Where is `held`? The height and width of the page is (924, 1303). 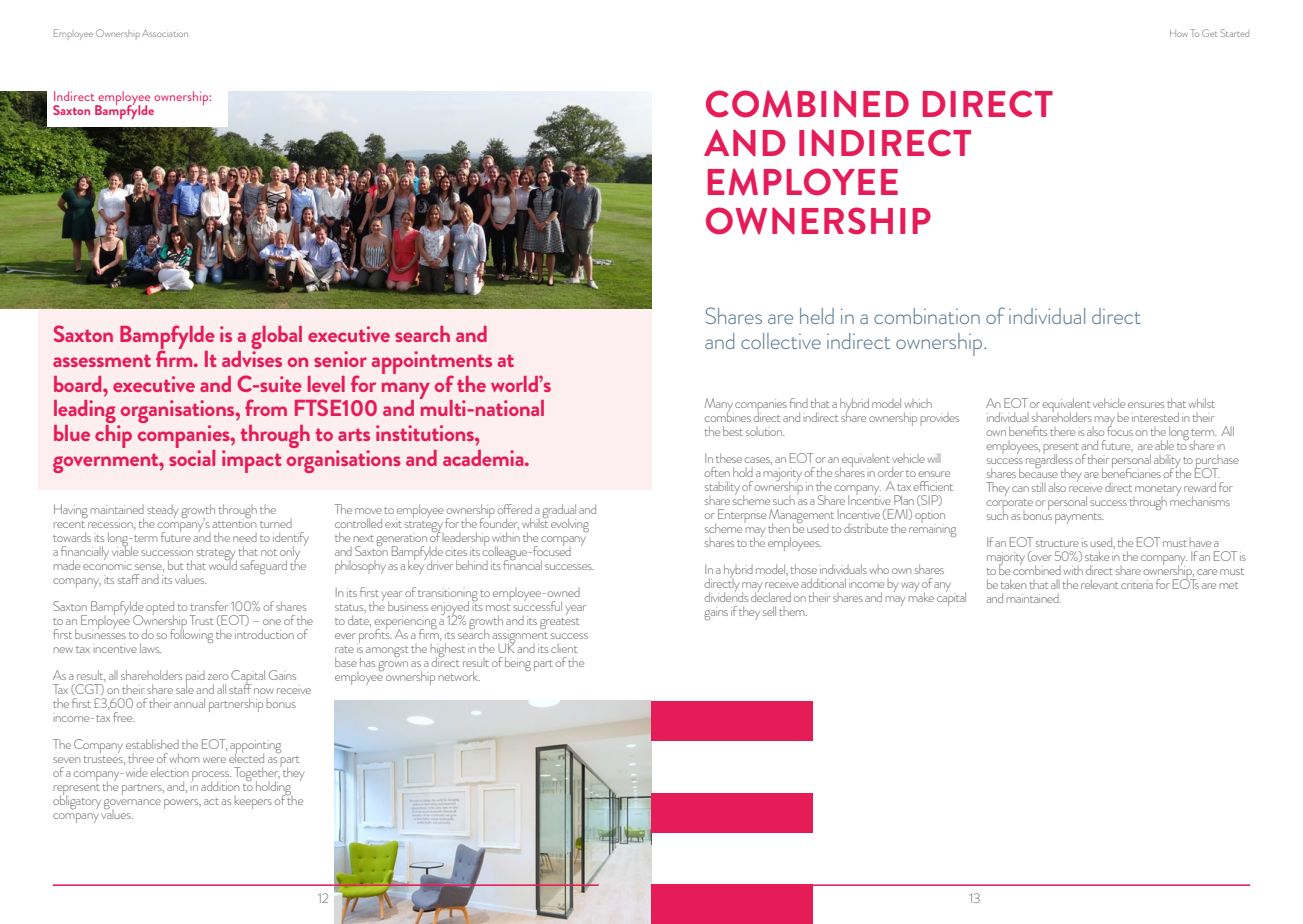
held is located at coordinates (817, 316).
